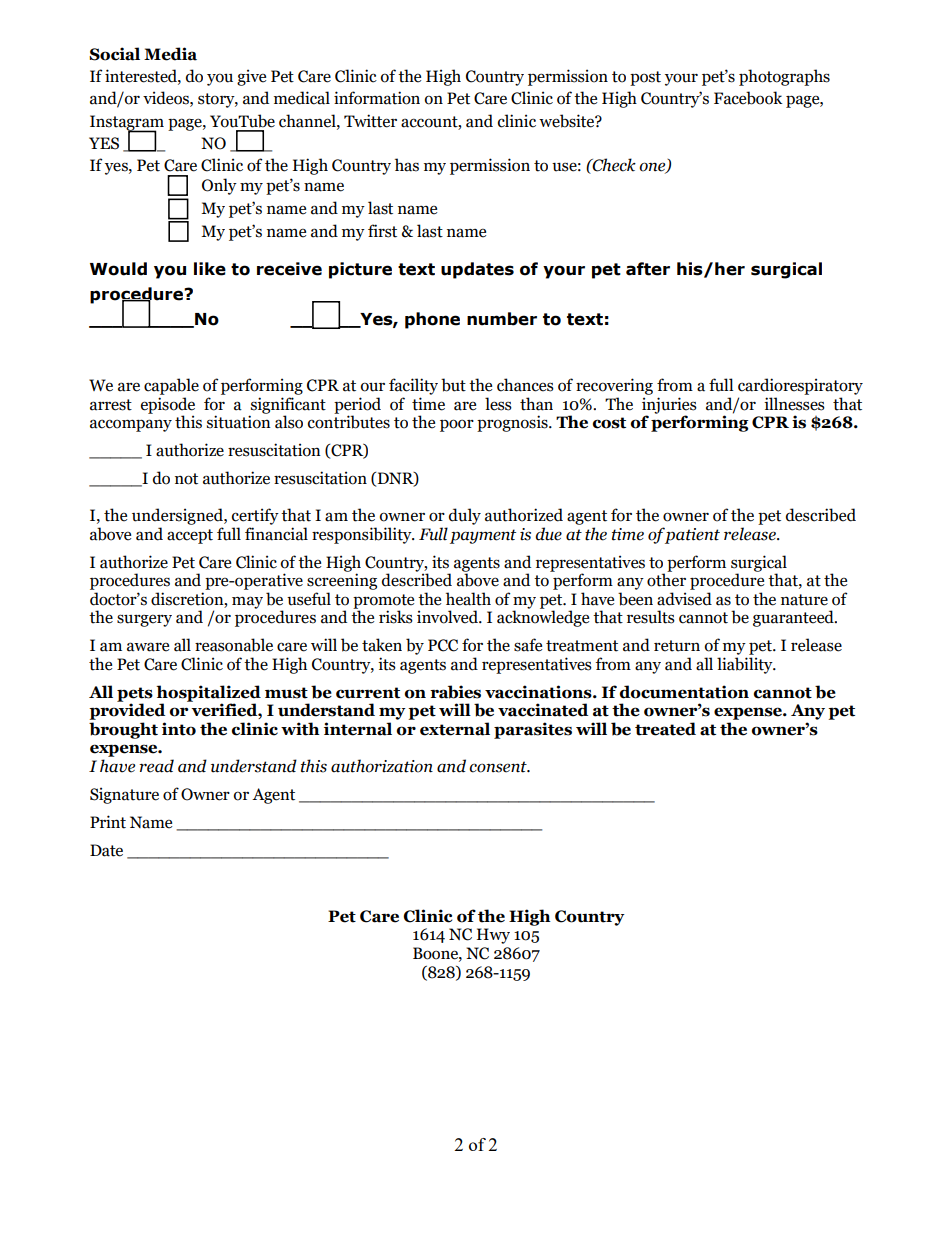 The image size is (952, 1233). I want to click on capable, so click(171, 386).
